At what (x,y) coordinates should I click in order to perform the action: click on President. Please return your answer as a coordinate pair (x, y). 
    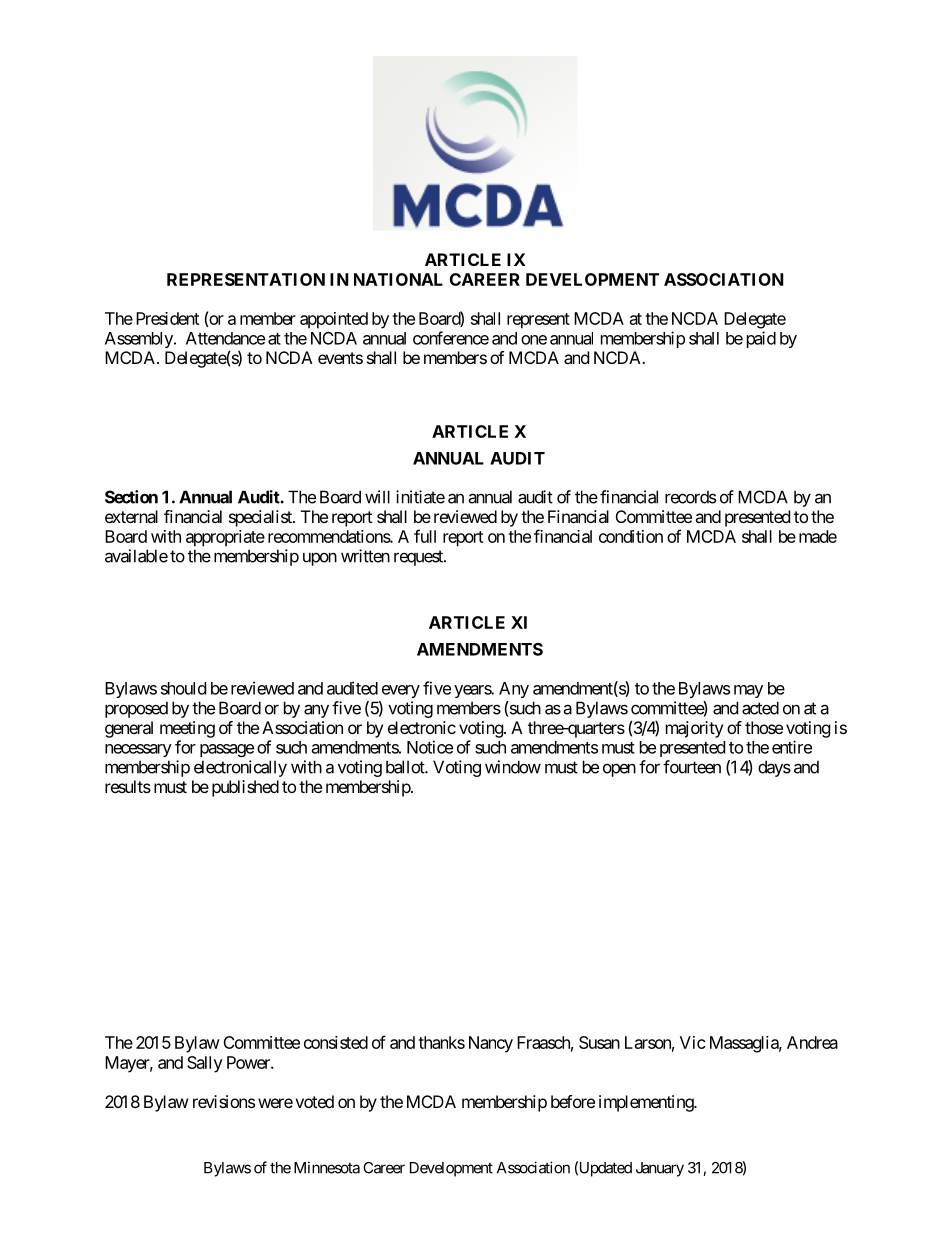
    Looking at the image, I should click on (167, 318).
